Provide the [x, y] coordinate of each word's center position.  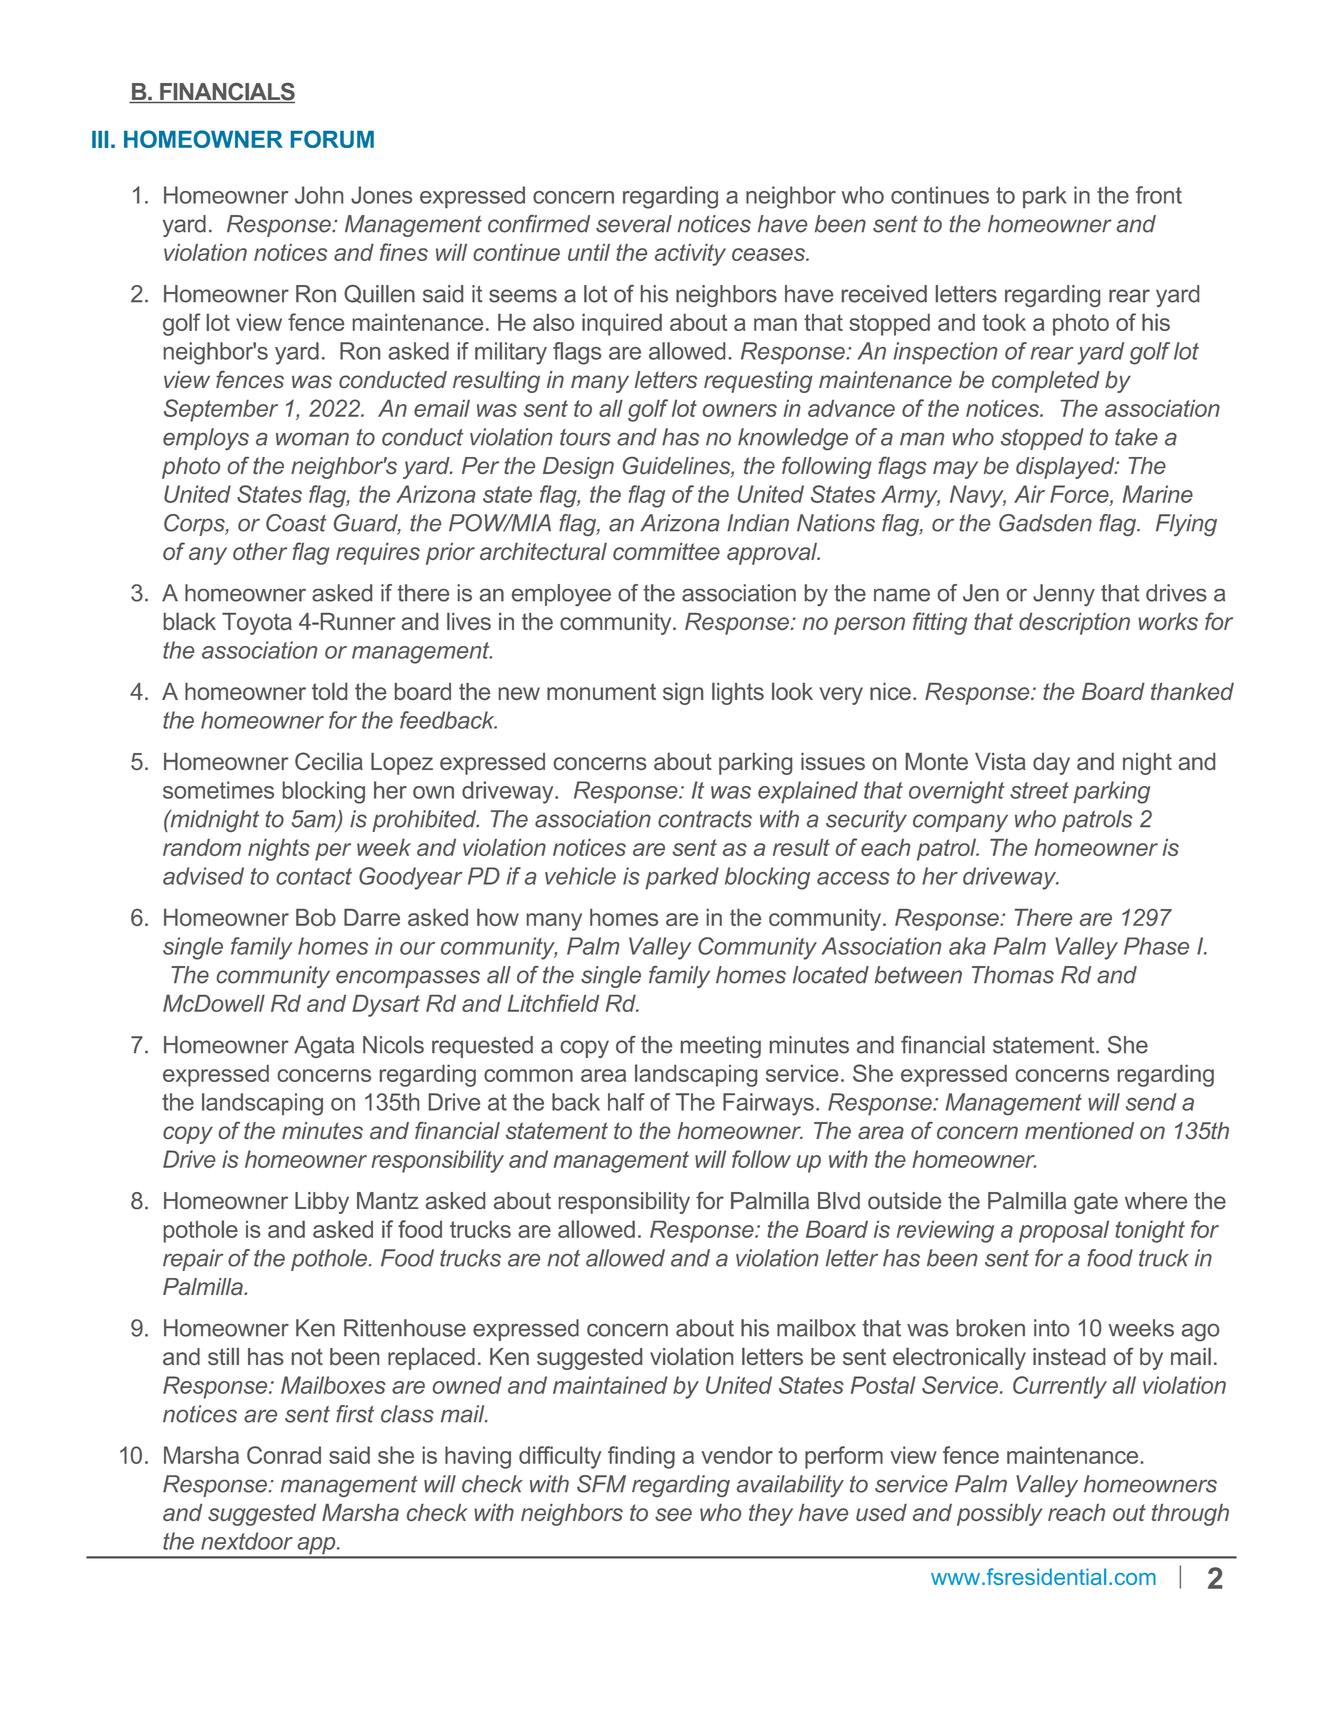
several [634, 224]
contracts [705, 819]
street [1039, 790]
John [319, 195]
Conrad [284, 1455]
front [1159, 195]
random [202, 847]
